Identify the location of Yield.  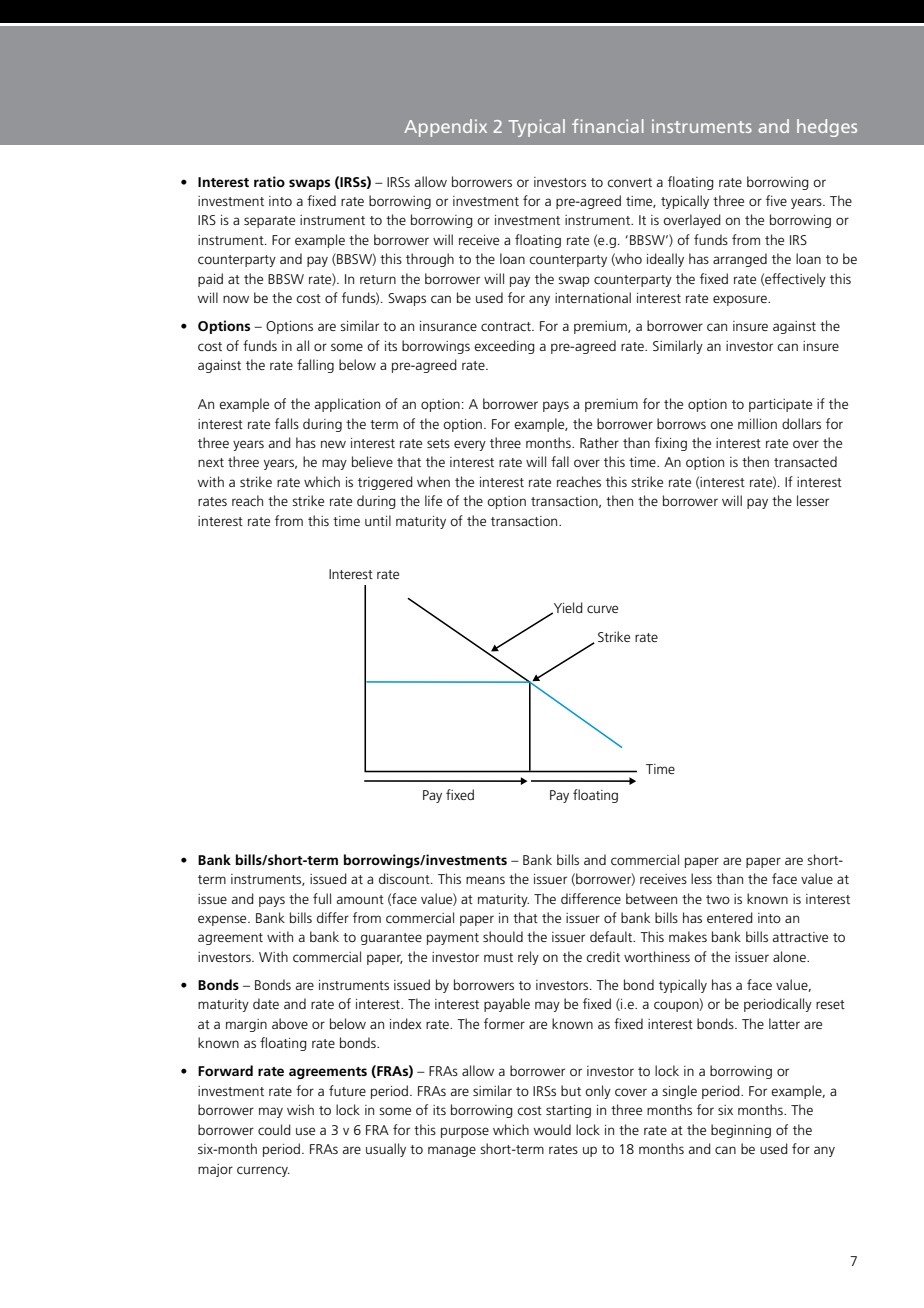
(567, 608).
